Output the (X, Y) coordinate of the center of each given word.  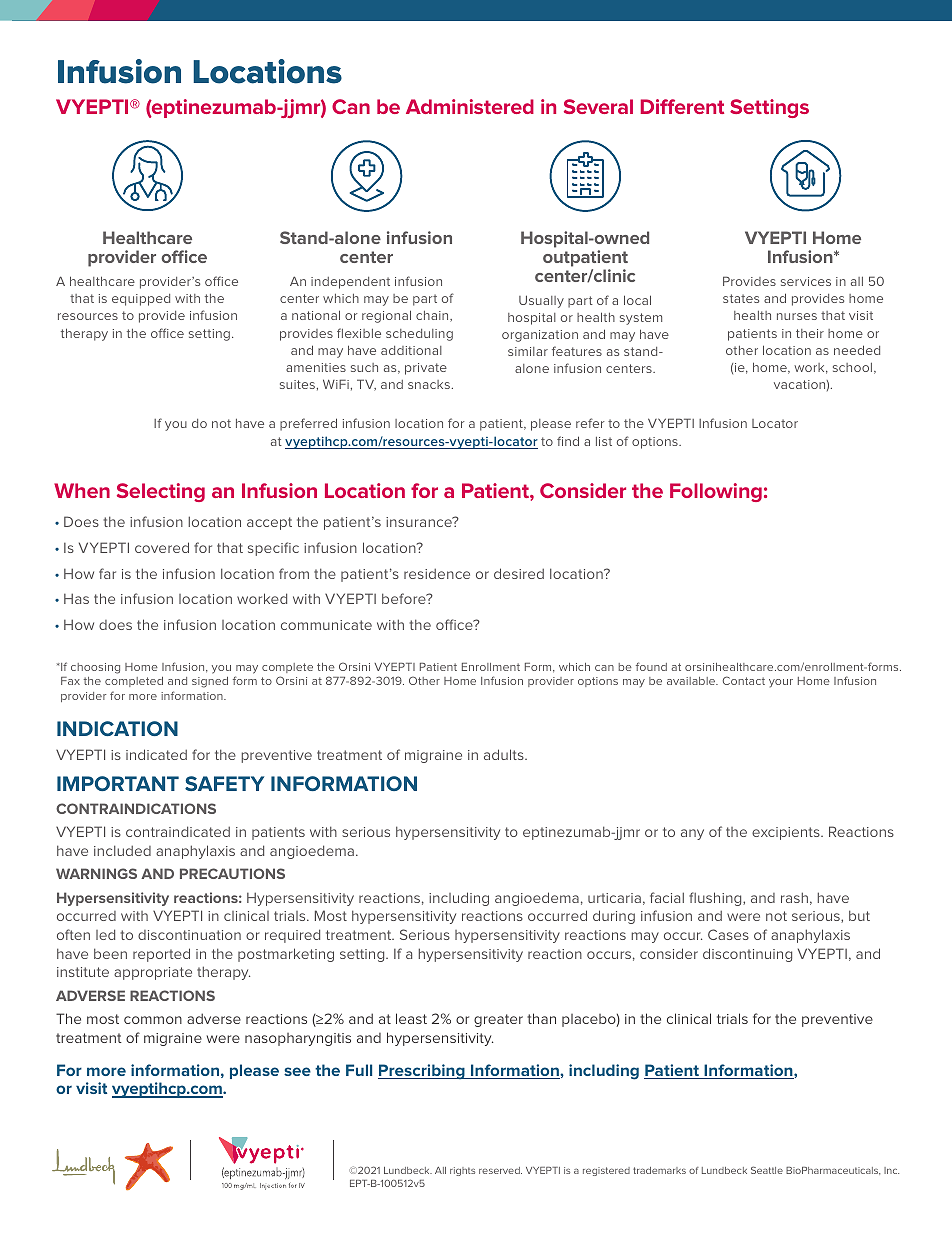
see (297, 1071)
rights (462, 1171)
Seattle (767, 1170)
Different (682, 106)
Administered (470, 106)
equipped (141, 300)
